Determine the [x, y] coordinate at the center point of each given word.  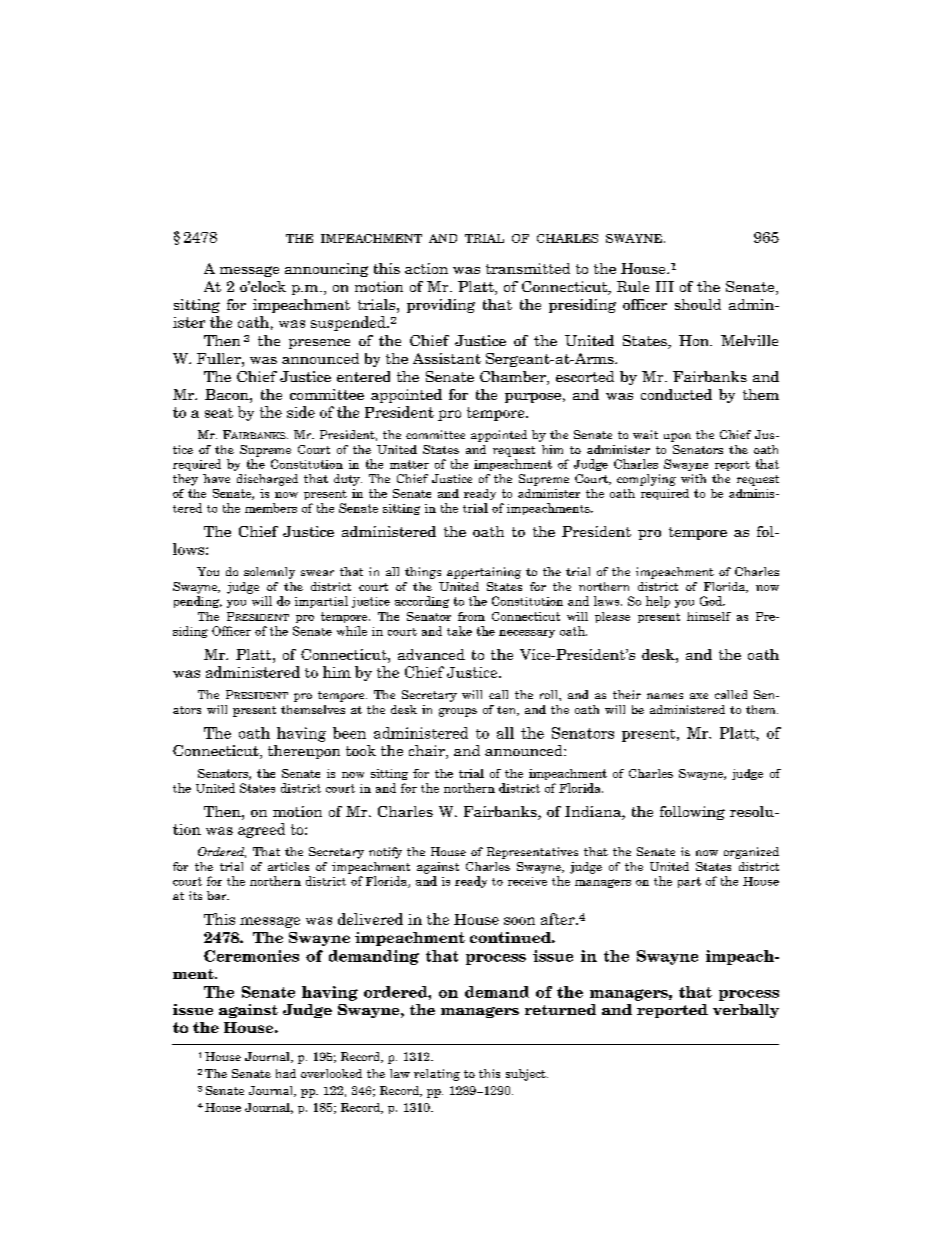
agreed [261, 830]
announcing [326, 270]
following [692, 813]
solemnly [269, 573]
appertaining [484, 573]
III [665, 286]
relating [437, 1075]
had [286, 1073]
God [712, 601]
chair [428, 752]
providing [441, 306]
